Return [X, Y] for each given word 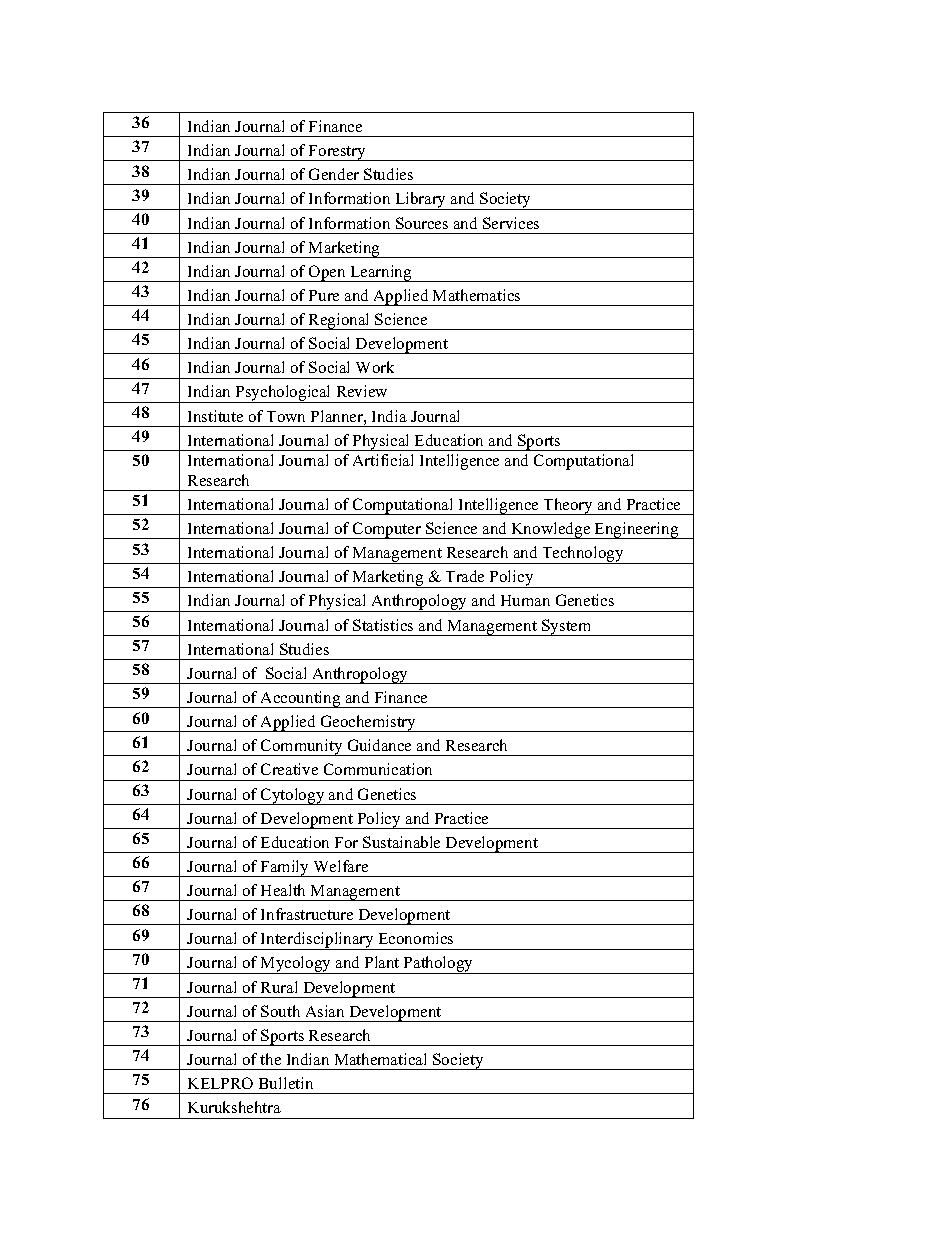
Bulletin [286, 1083]
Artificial [383, 460]
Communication [378, 769]
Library [421, 201]
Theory [568, 506]
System [567, 627]
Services [511, 223]
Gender [334, 174]
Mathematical [380, 1059]
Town [286, 416]
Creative [289, 769]
